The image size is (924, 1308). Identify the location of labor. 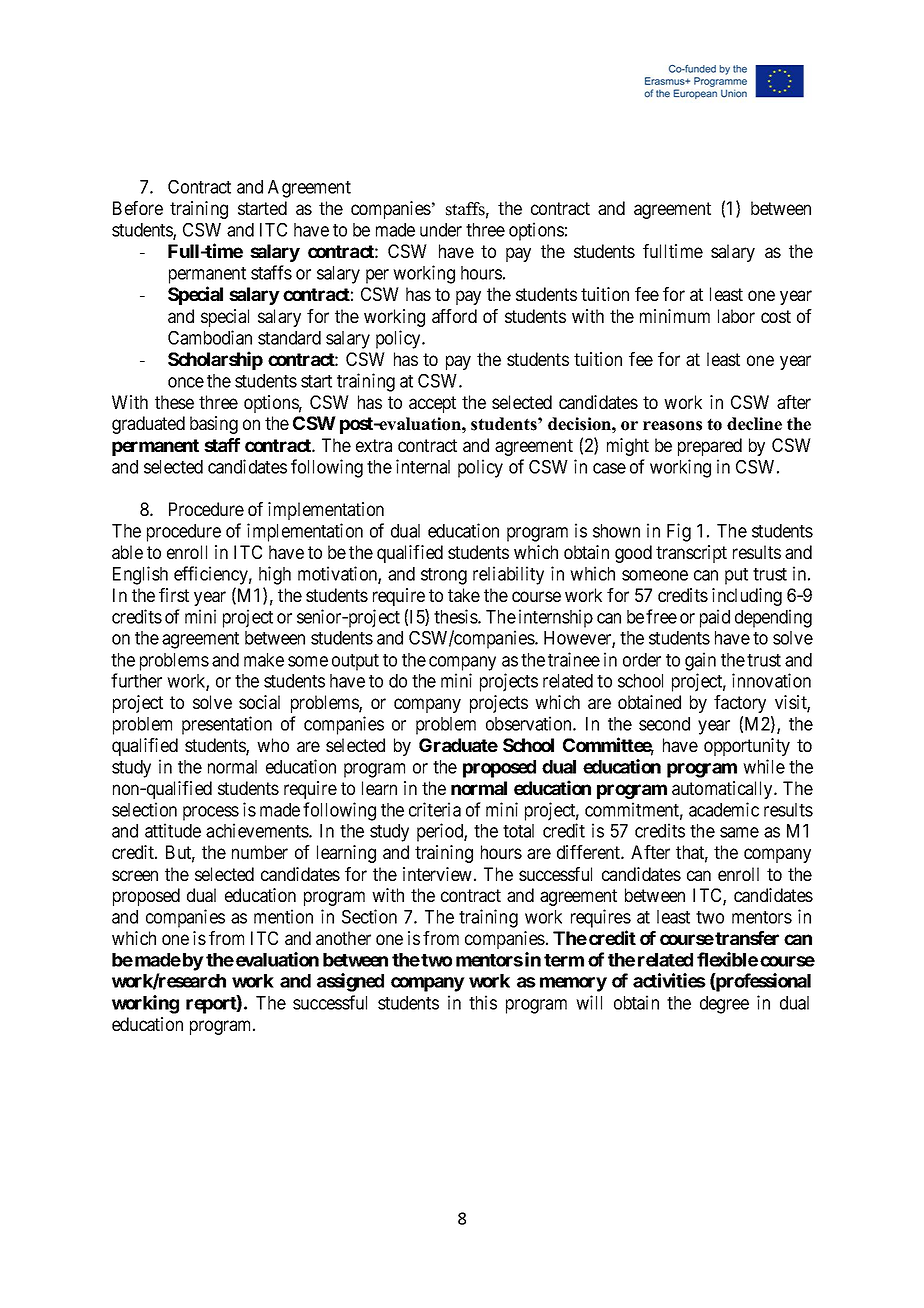
(736, 316).
